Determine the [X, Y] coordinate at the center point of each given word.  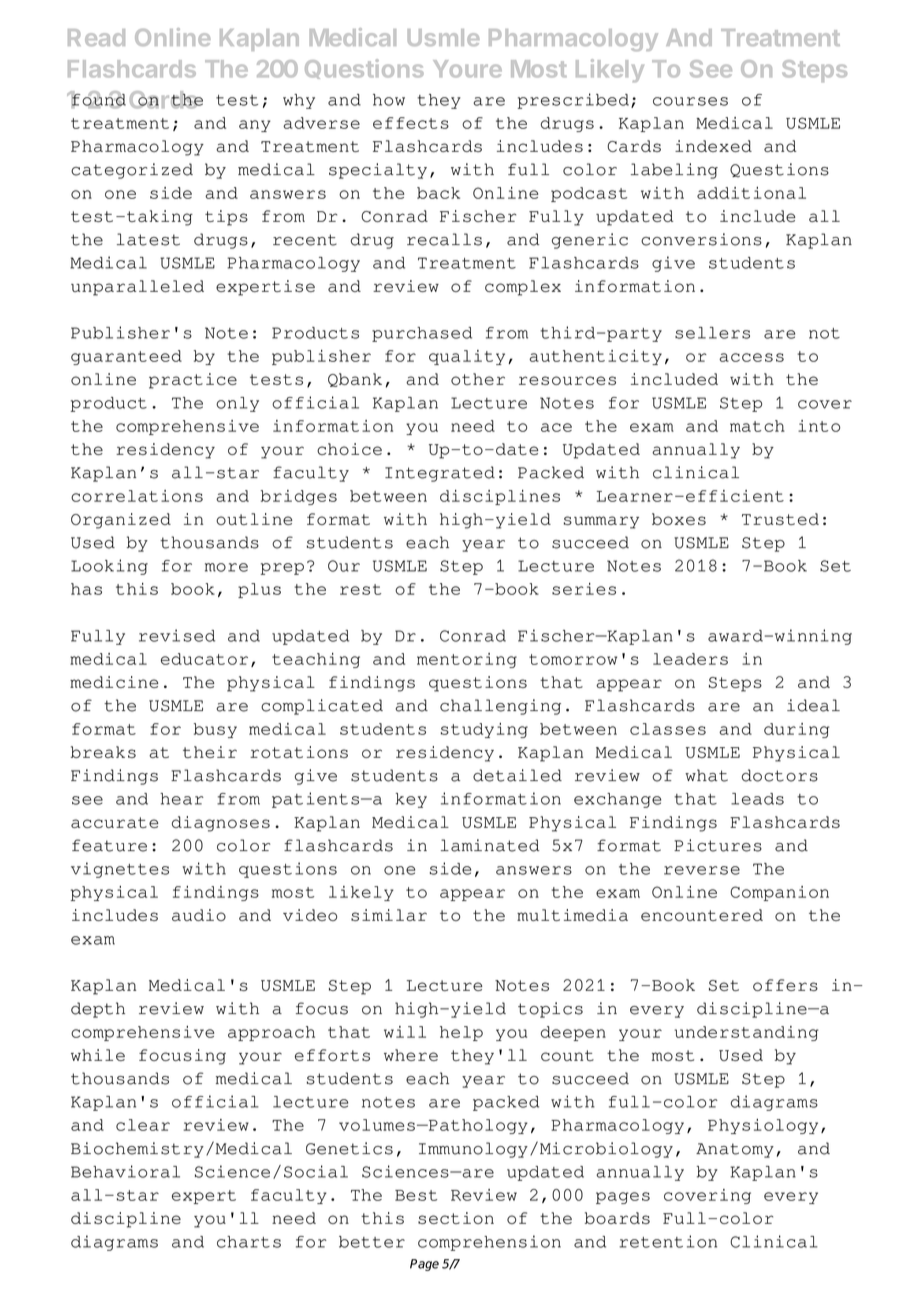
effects [411, 123]
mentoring [467, 660]
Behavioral [125, 1171]
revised [177, 635]
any [255, 126]
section [456, 1218]
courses [690, 101]
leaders [690, 659]
